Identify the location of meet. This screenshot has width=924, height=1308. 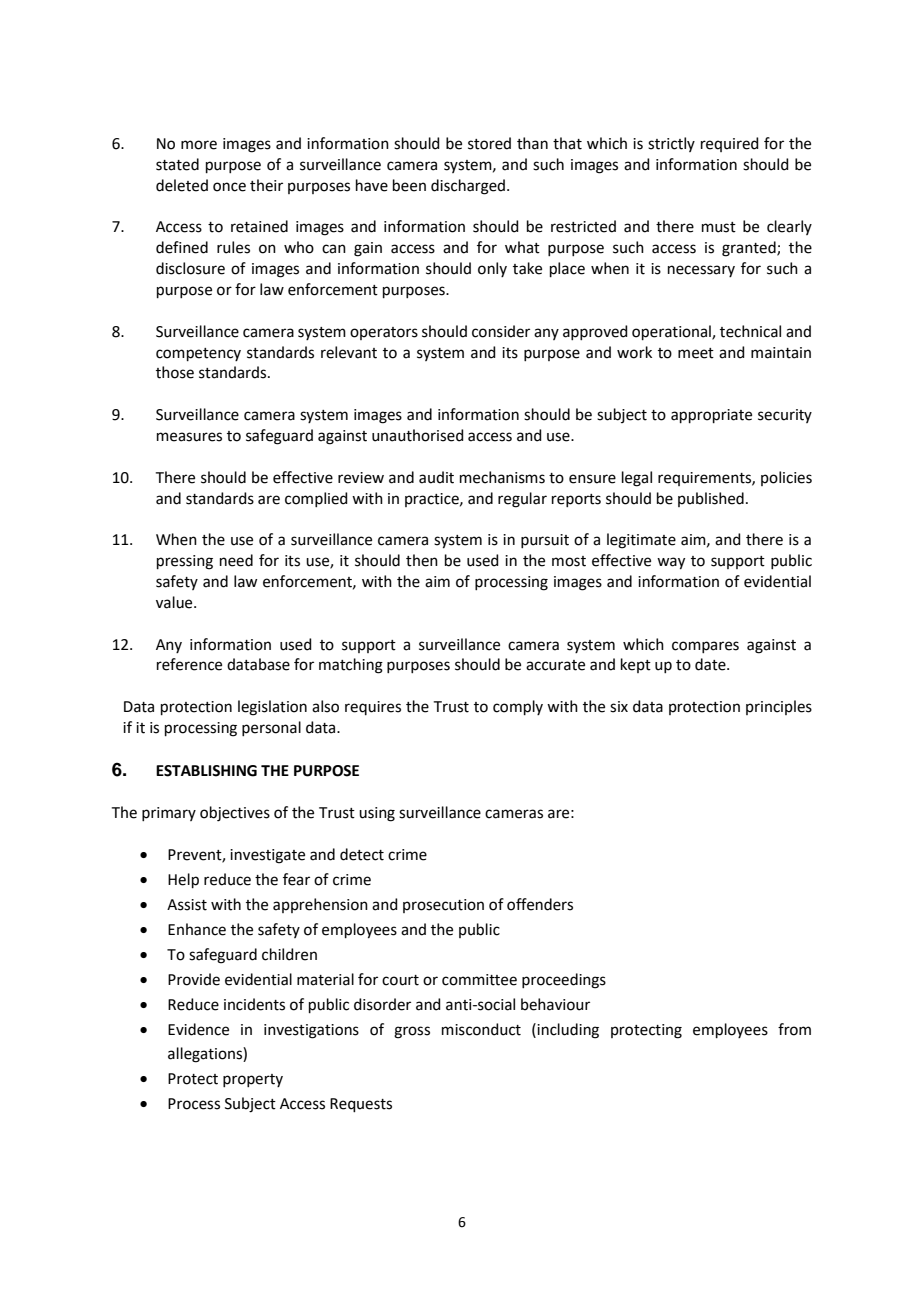
(696, 353).
